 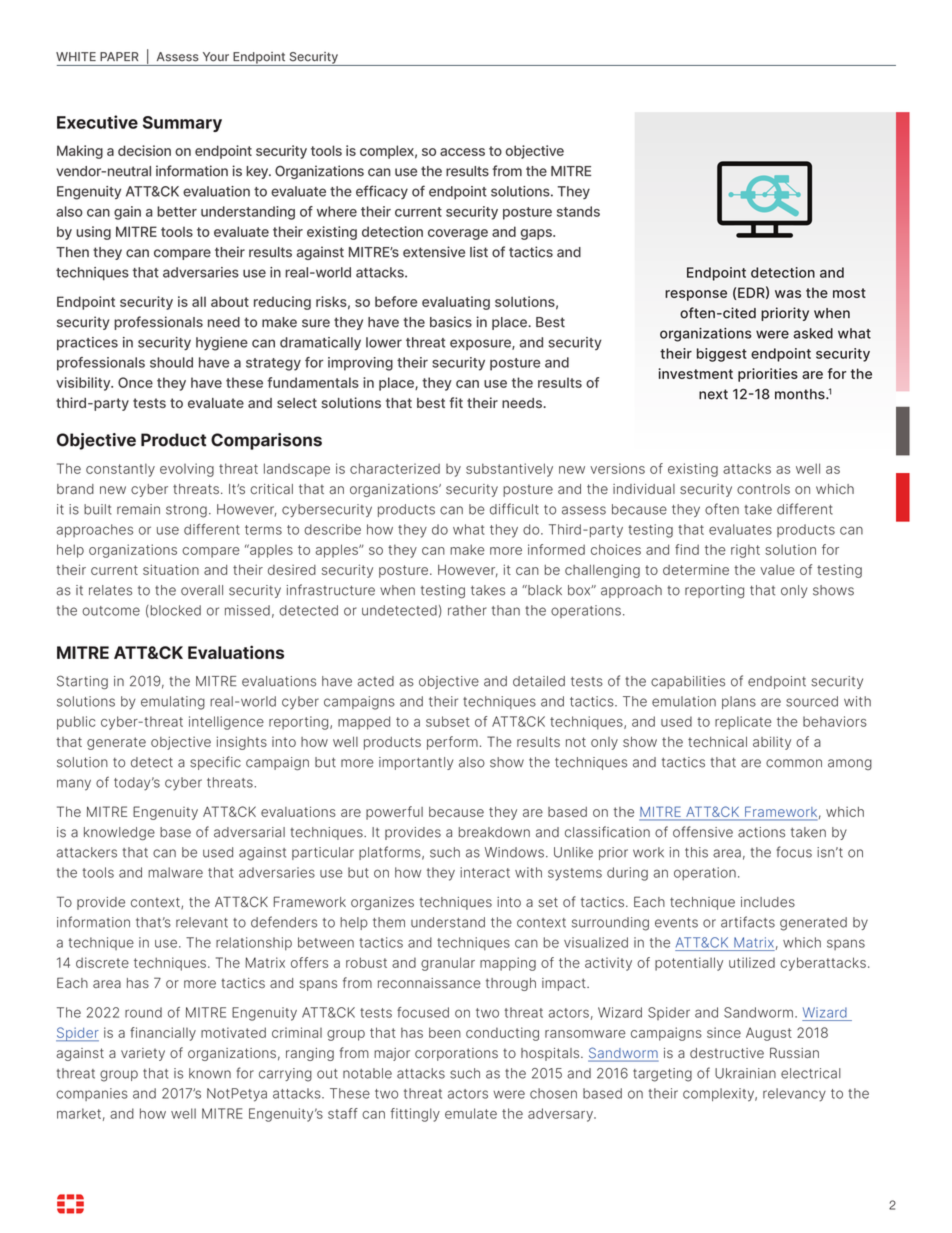 I want to click on corporations, so click(x=456, y=1054).
